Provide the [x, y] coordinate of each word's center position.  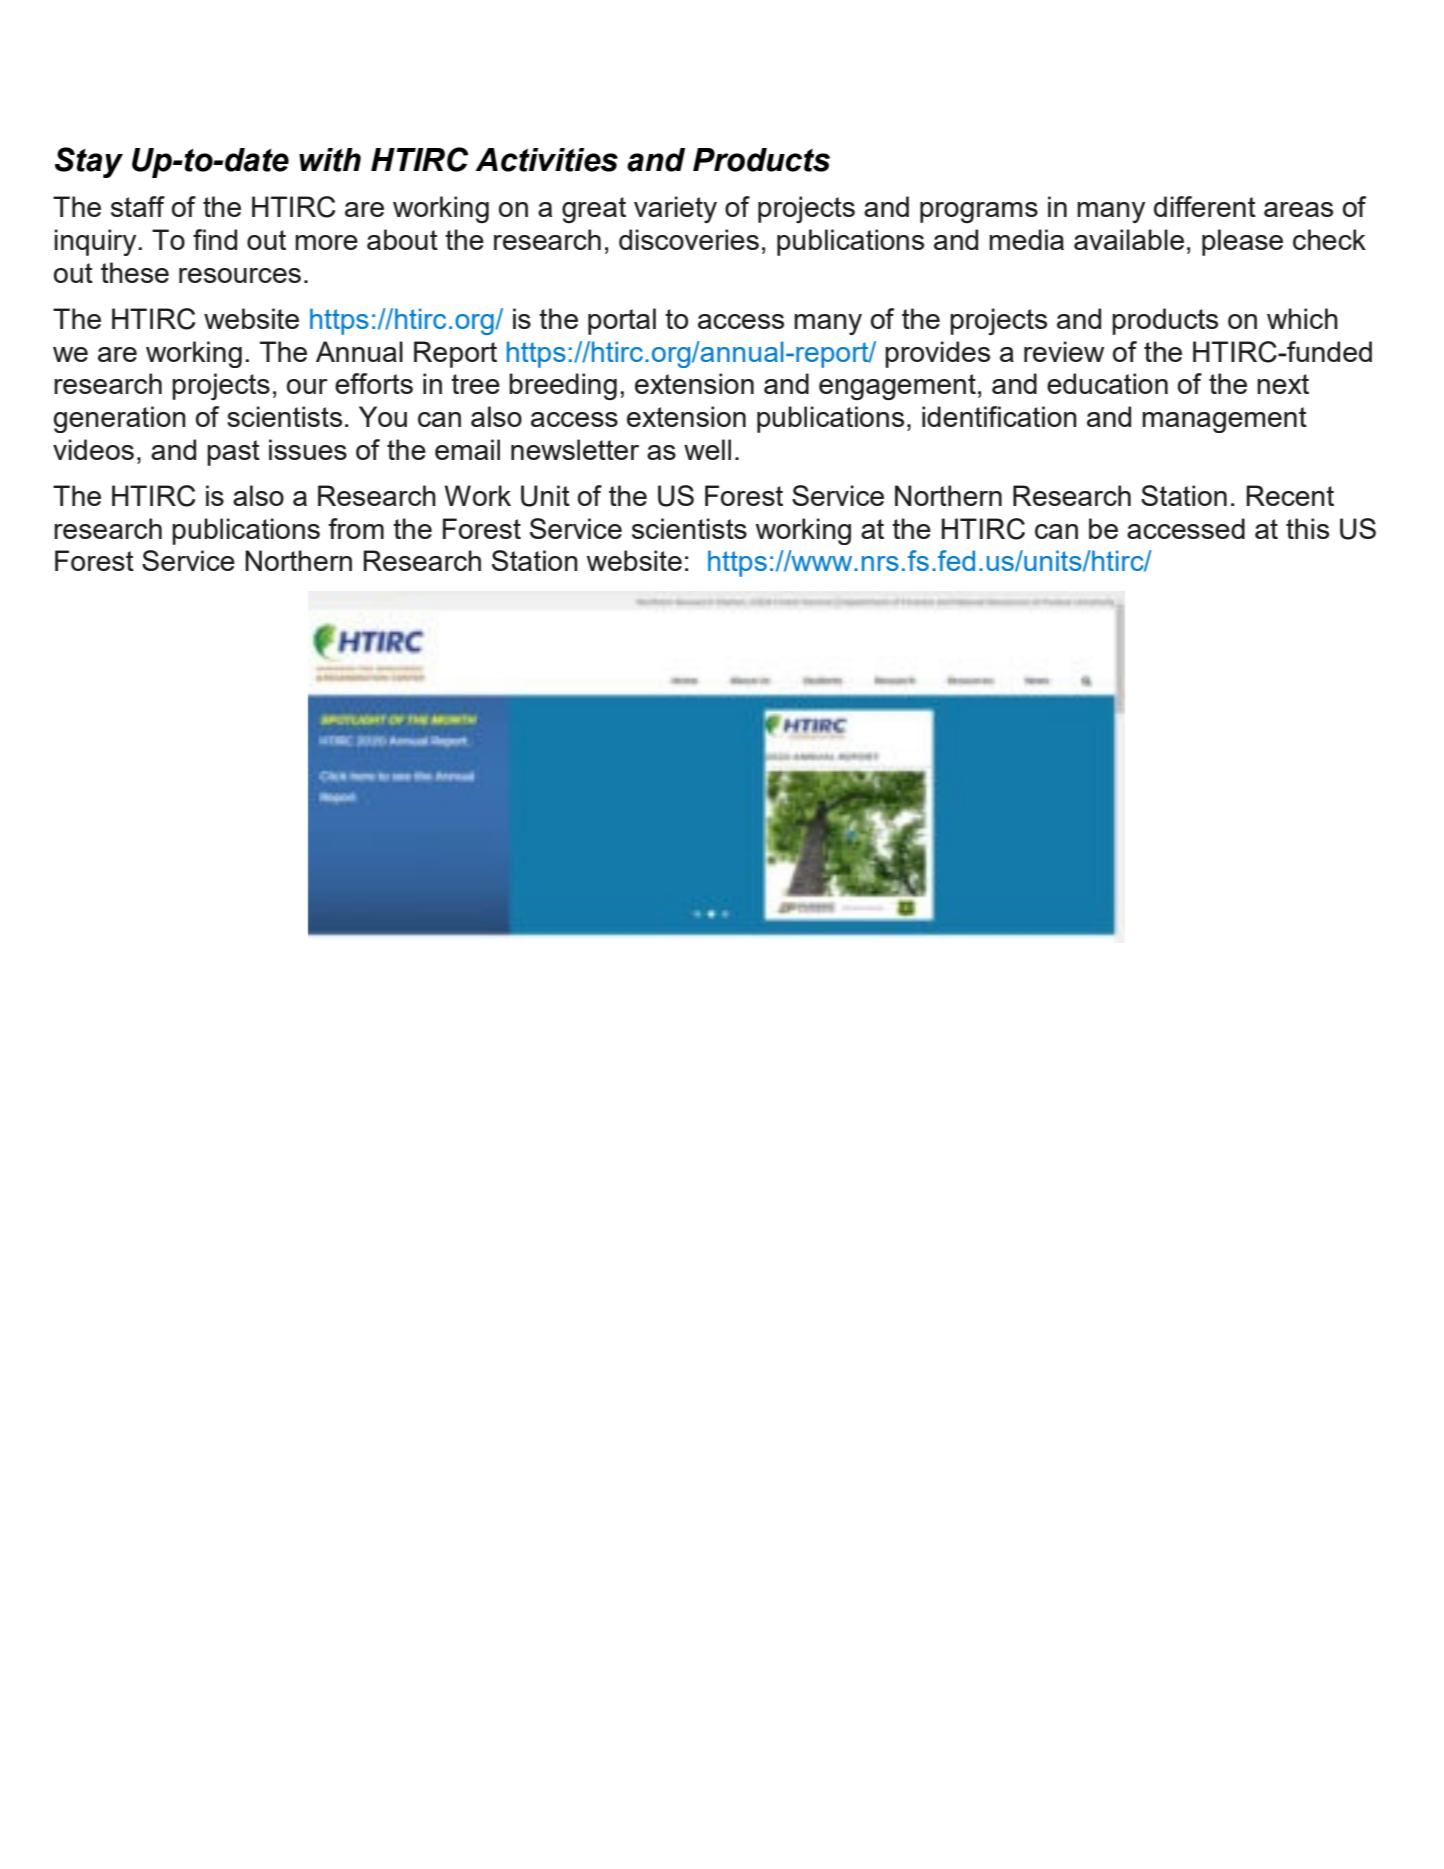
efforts [374, 383]
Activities [546, 160]
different [1205, 206]
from [356, 528]
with [330, 160]
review [1064, 351]
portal [622, 321]
